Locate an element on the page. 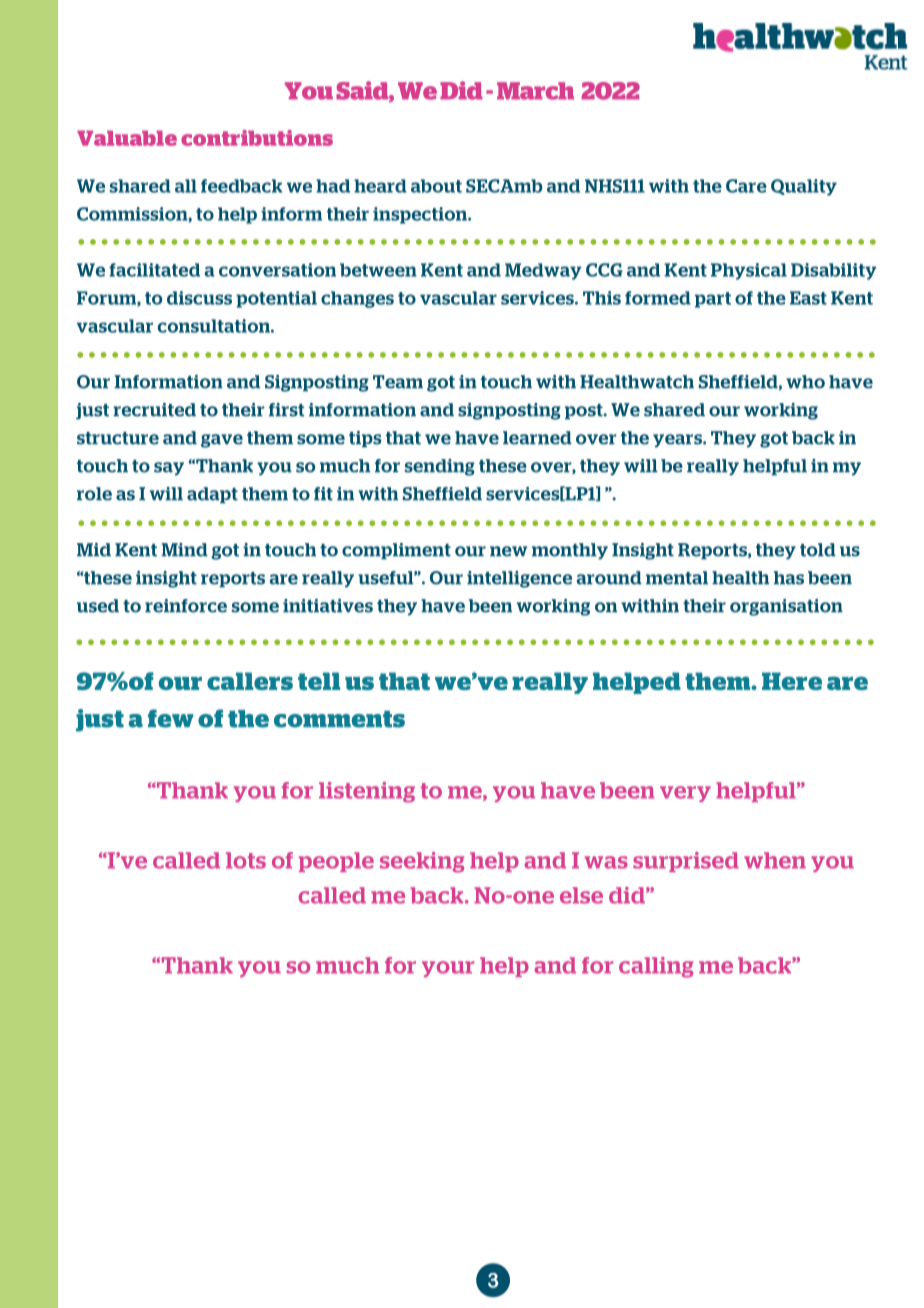 This page has width=924, height=1308. Care is located at coordinates (746, 186).
